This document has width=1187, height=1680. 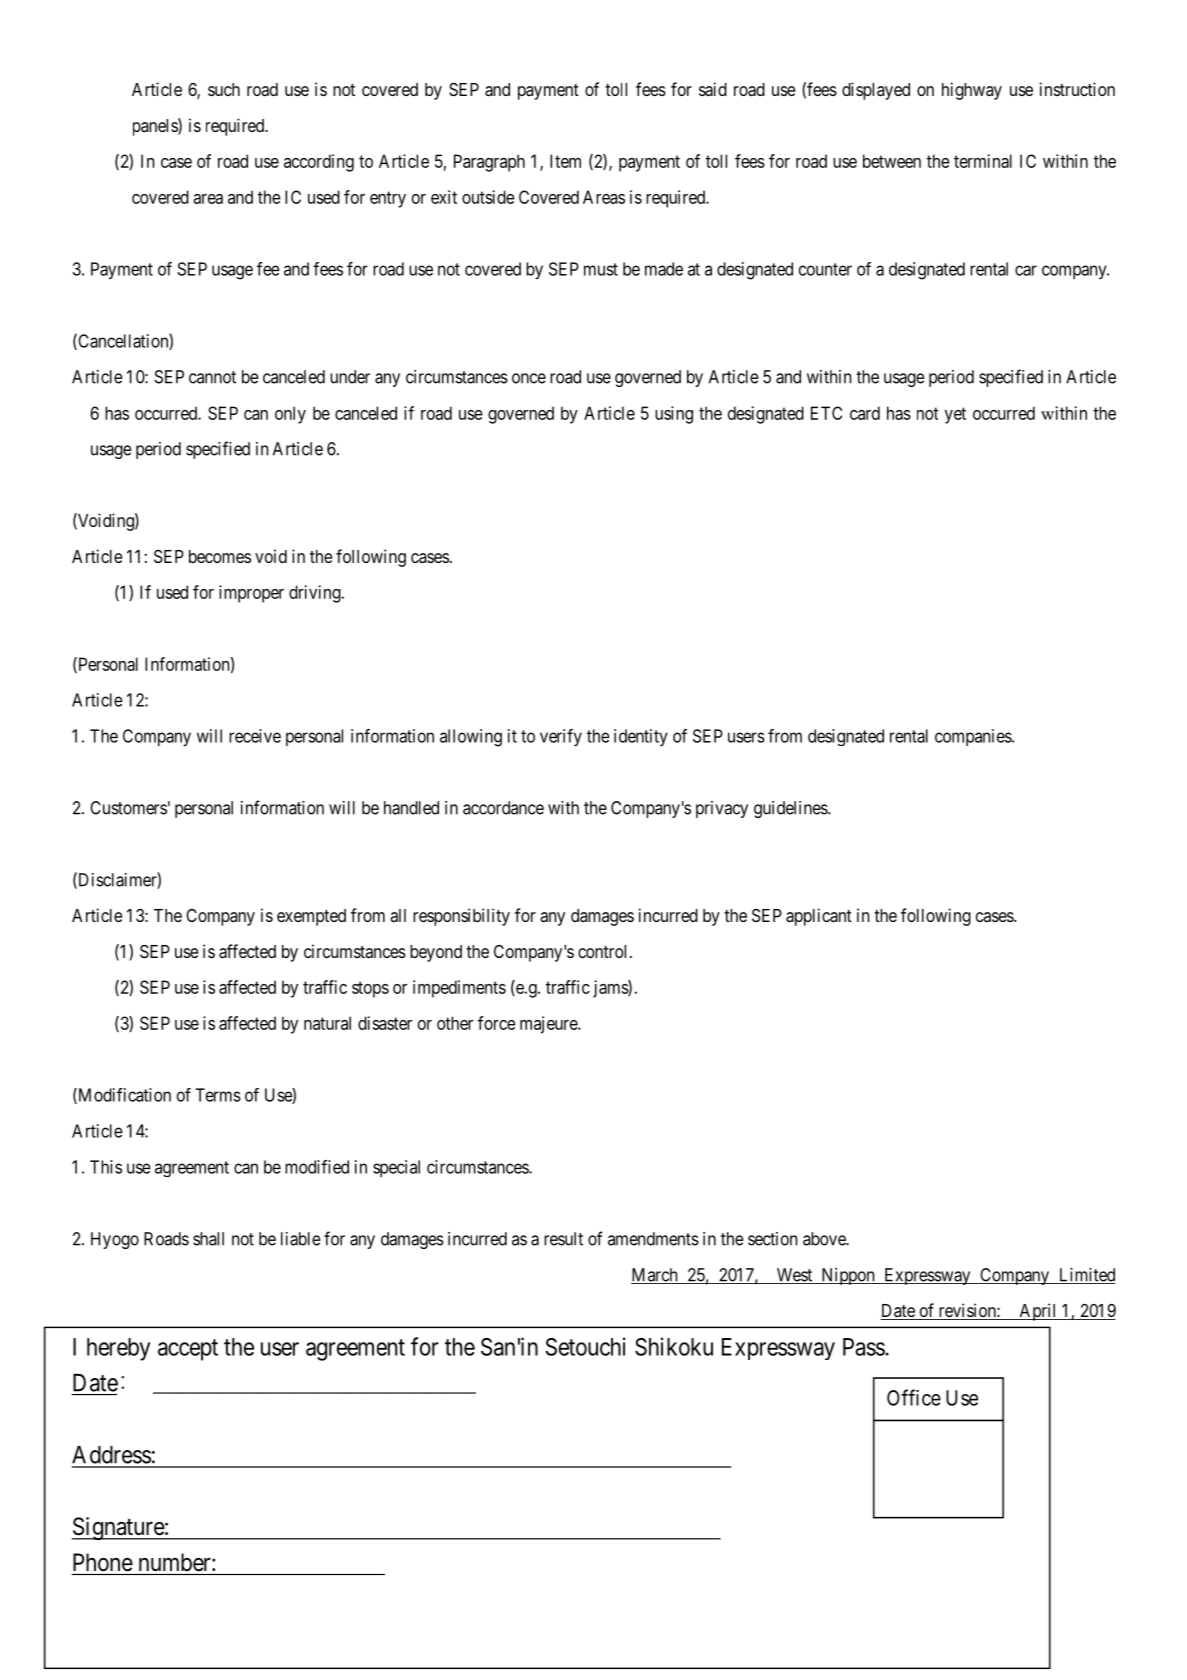 I want to click on such, so click(x=224, y=89).
